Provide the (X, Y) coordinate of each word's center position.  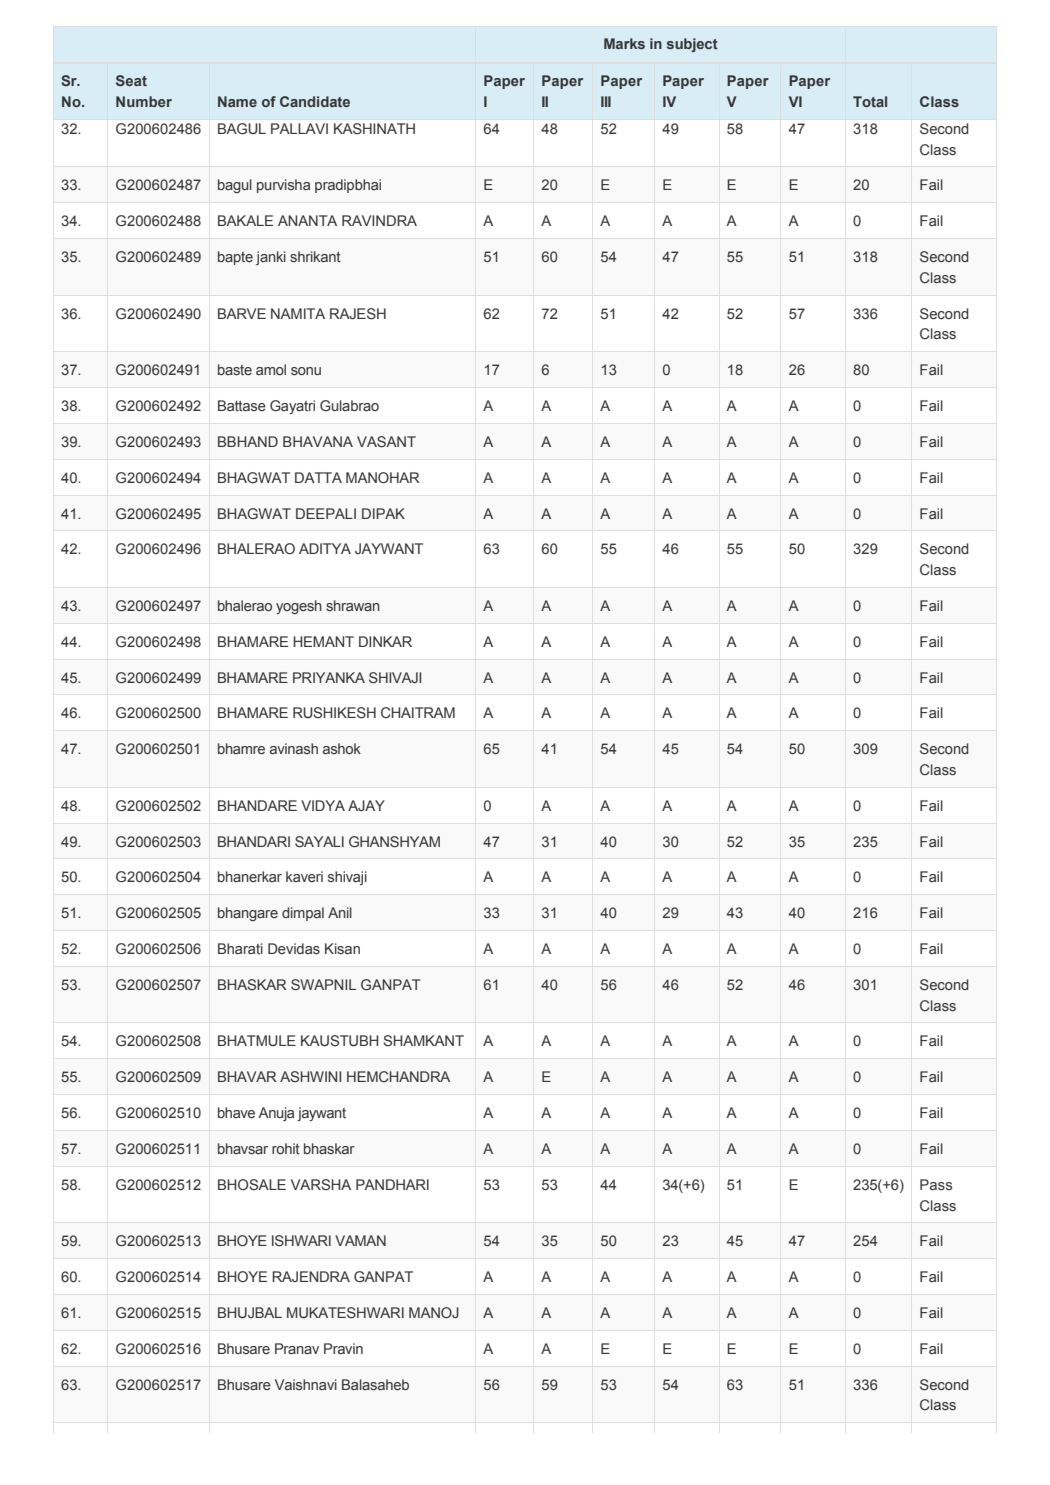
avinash (294, 748)
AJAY (366, 805)
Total (870, 101)
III (606, 101)
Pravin (343, 1348)
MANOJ (434, 1312)
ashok (342, 748)
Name (237, 101)
